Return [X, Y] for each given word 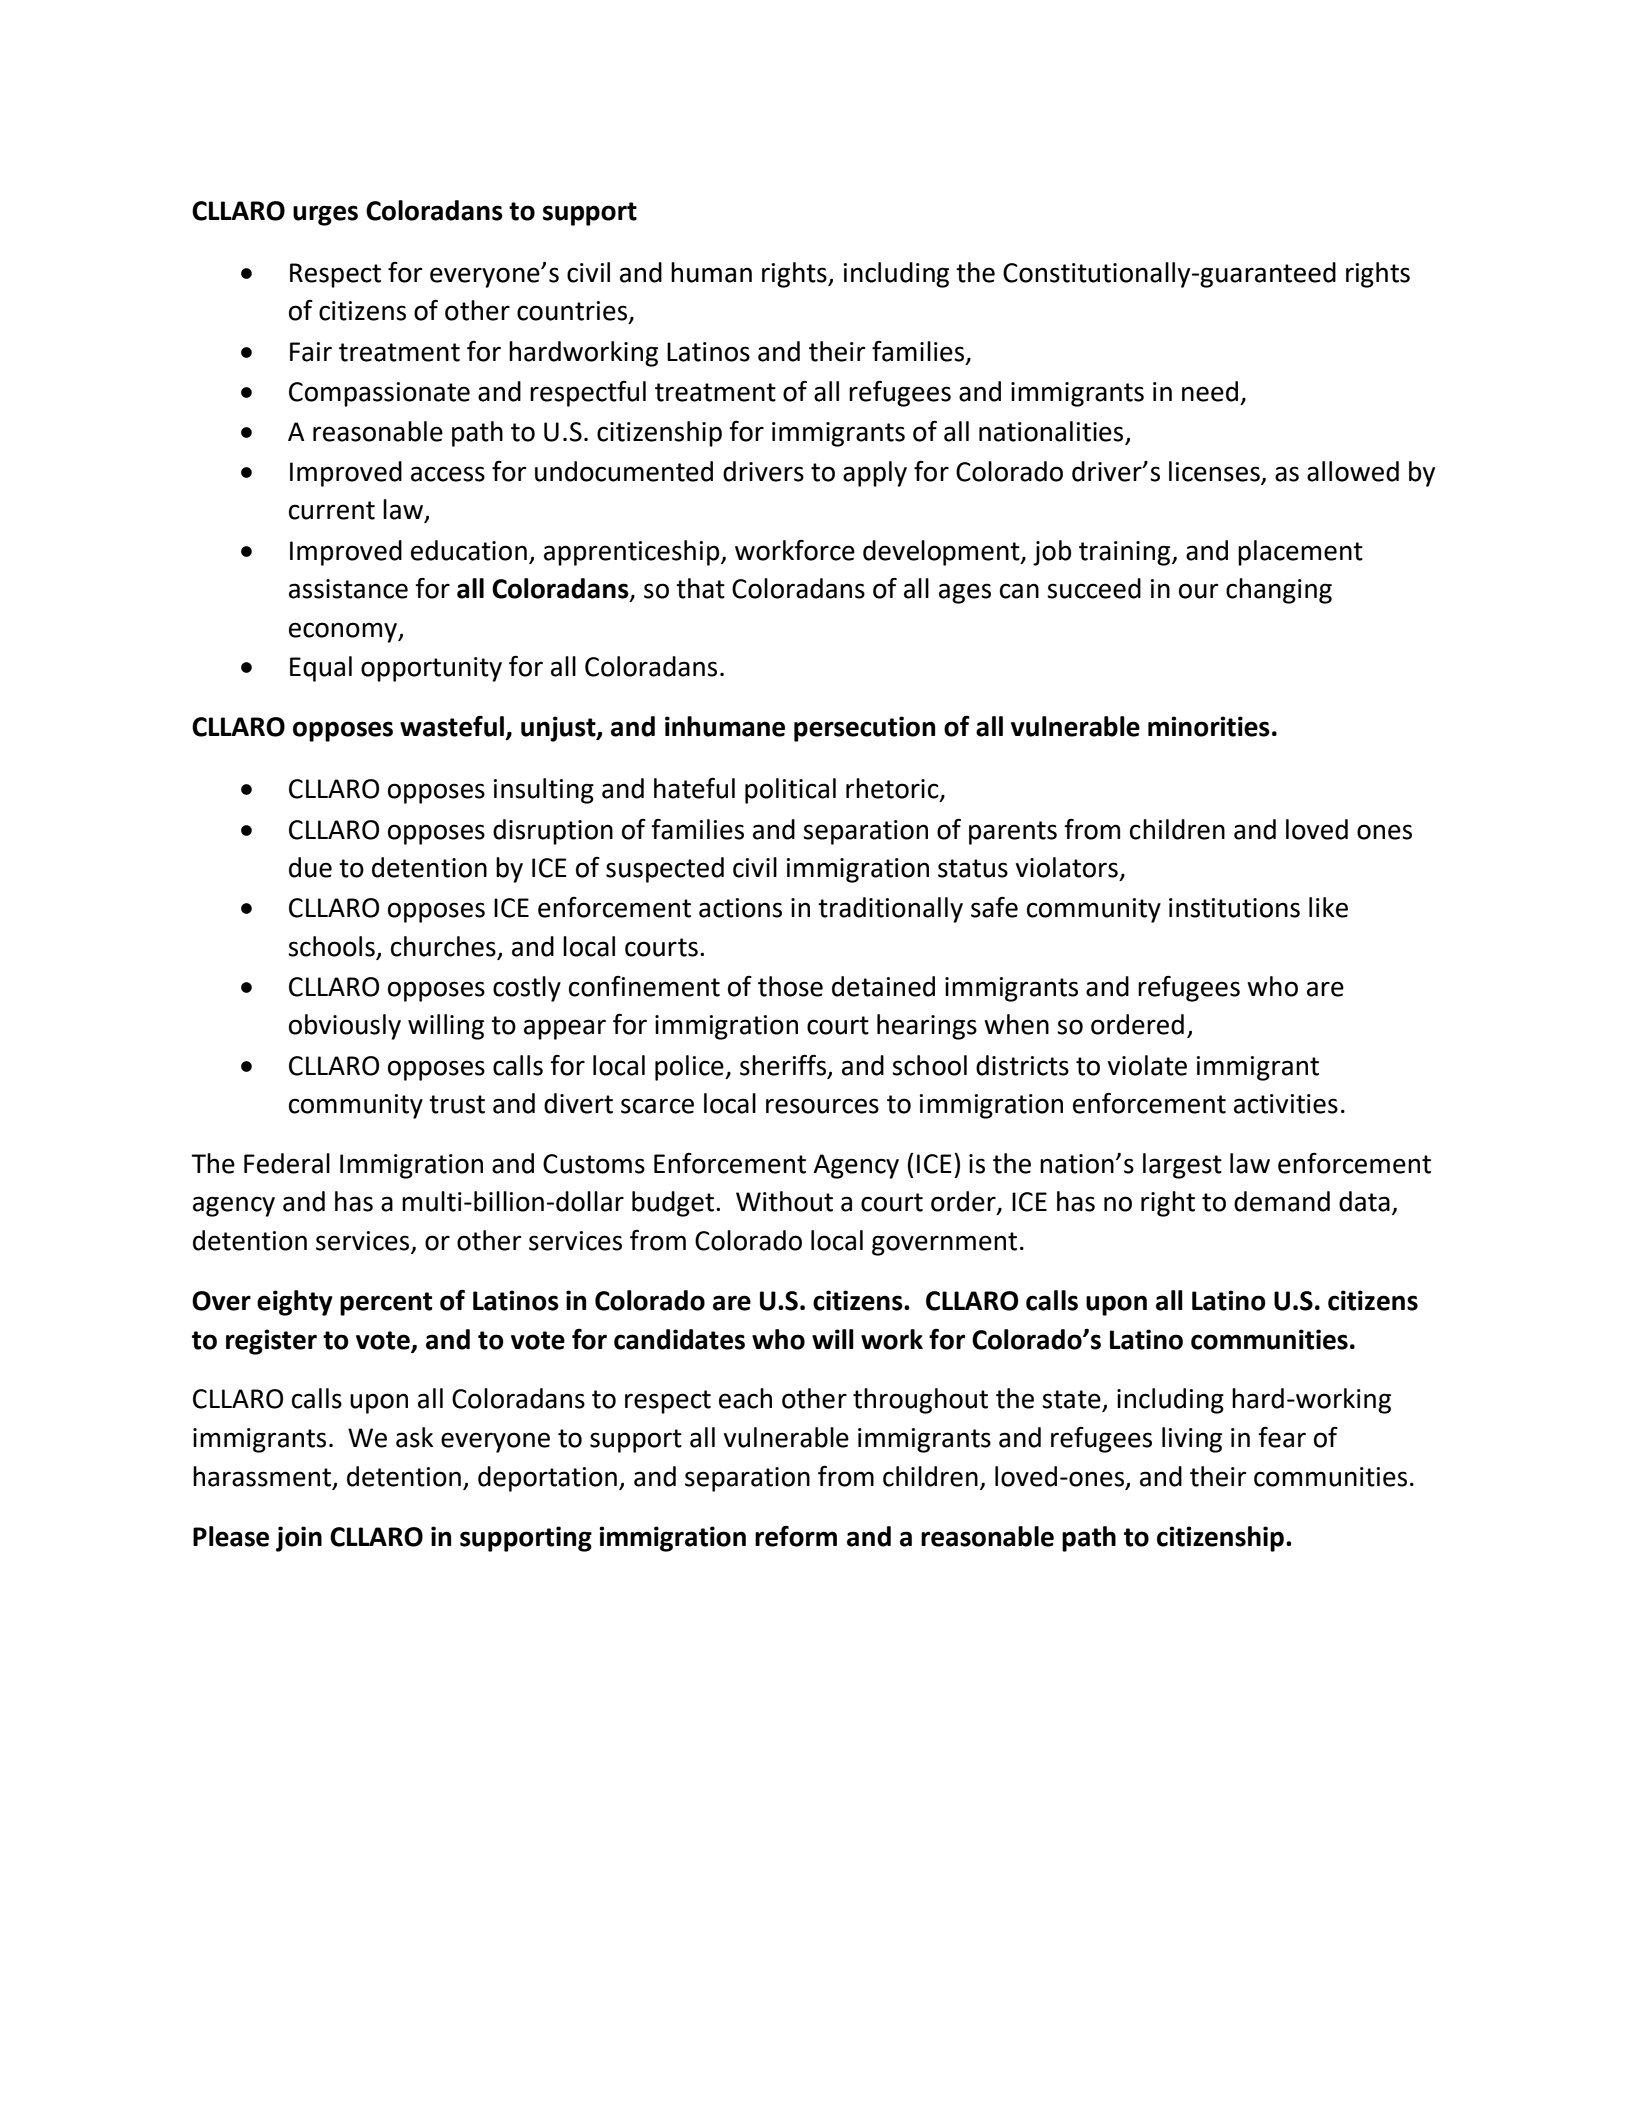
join [299, 1539]
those [790, 986]
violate [1147, 1065]
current [332, 510]
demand [1282, 1201]
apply [875, 474]
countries [573, 312]
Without [784, 1201]
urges [325, 215]
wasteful [453, 727]
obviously [345, 1027]
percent [386, 1304]
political [790, 791]
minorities [1209, 726]
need [1210, 391]
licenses [1214, 471]
